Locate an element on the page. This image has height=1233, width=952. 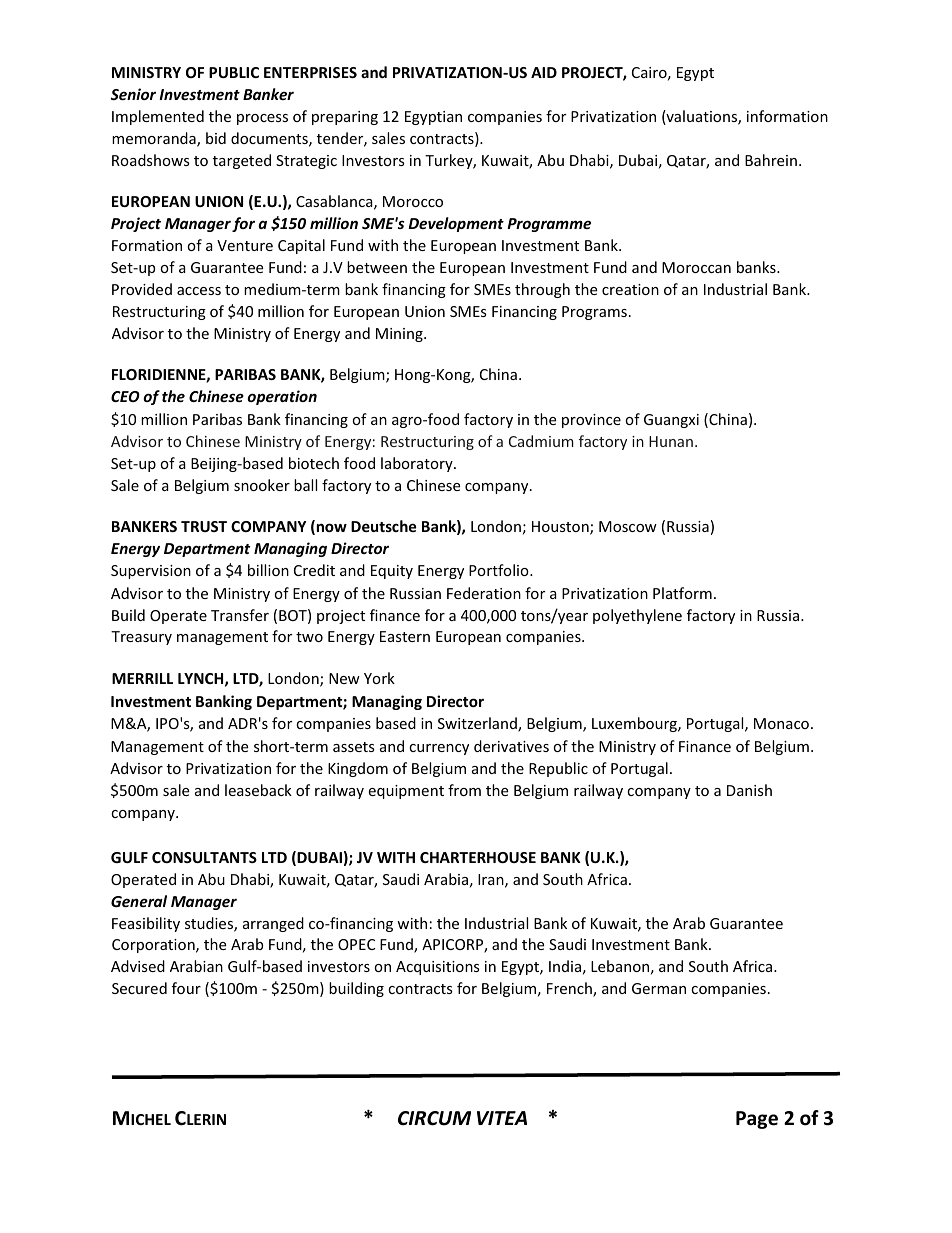
Acquisitions is located at coordinates (438, 968).
